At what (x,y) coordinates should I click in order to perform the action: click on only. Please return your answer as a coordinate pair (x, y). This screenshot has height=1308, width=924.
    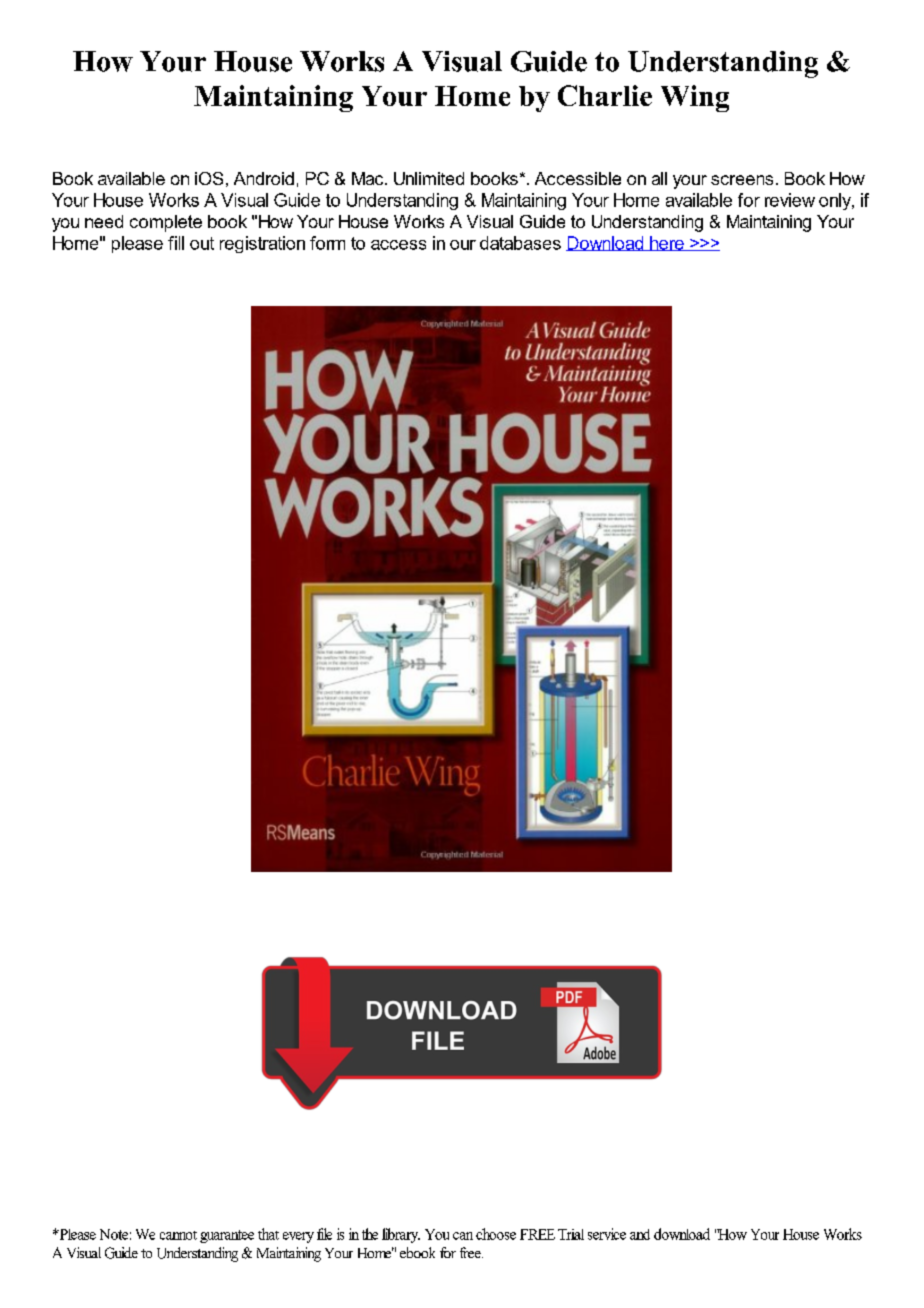
    Looking at the image, I should click on (836, 201).
